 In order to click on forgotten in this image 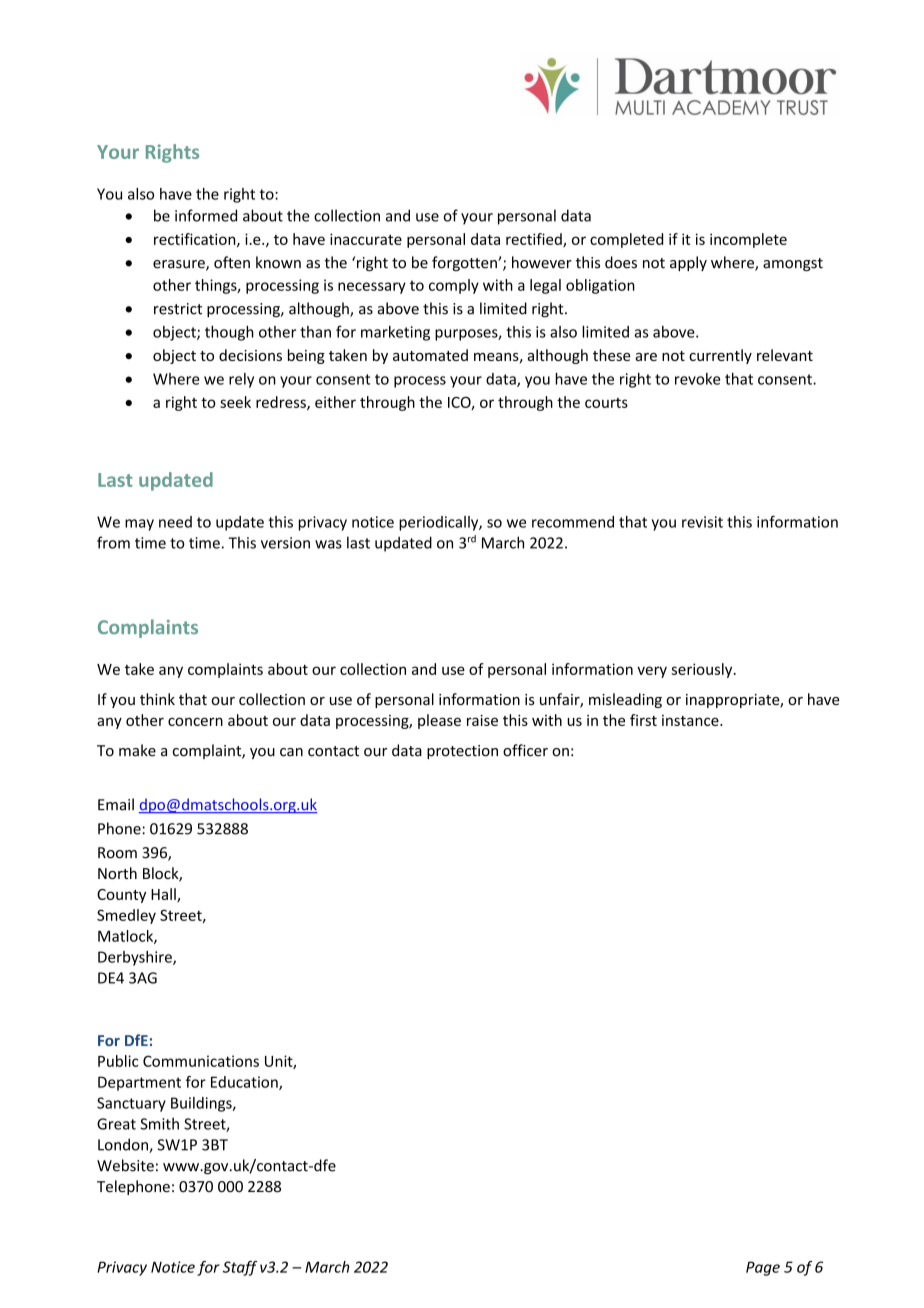, I will do `click(465, 263)`.
